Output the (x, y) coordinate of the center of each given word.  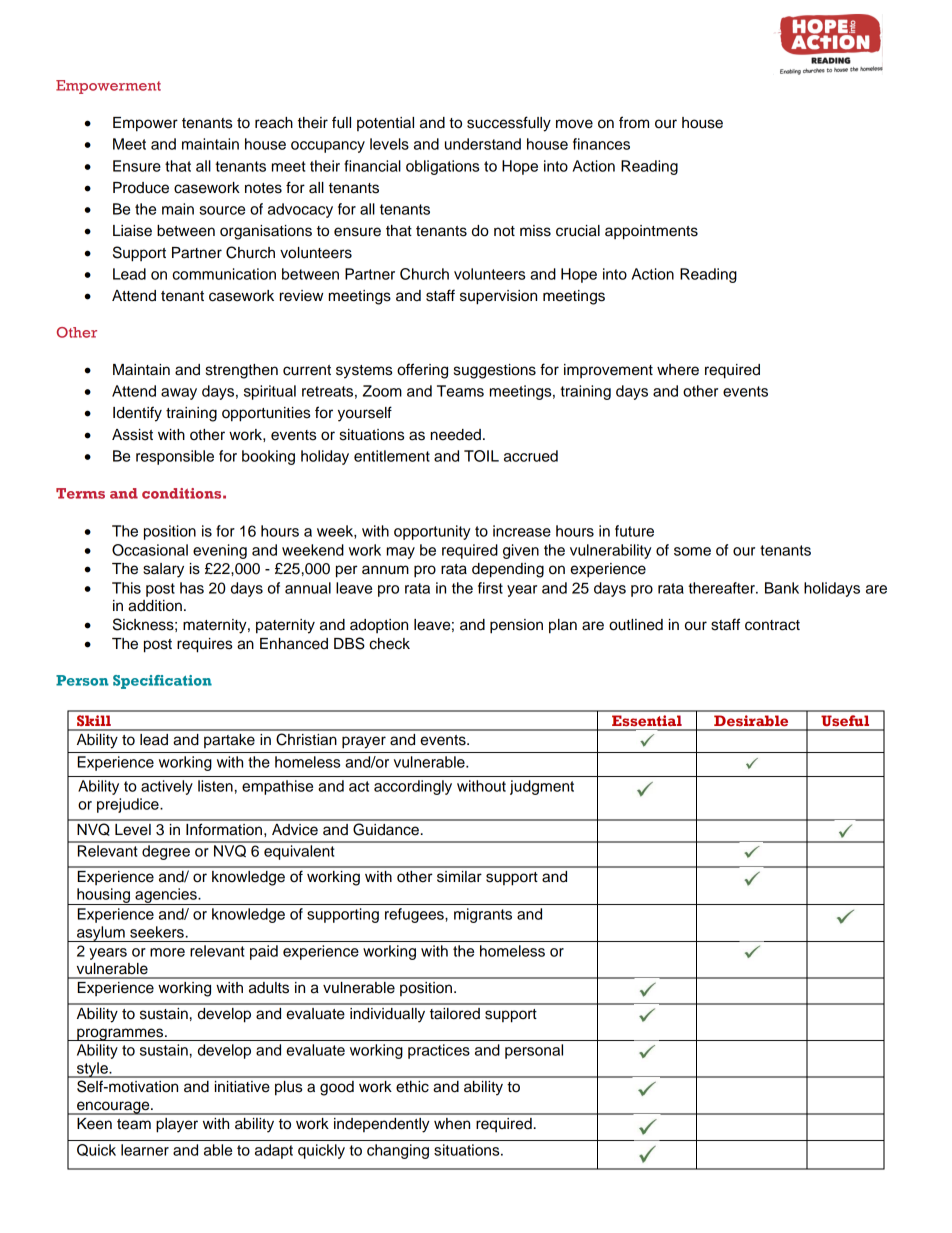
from (634, 122)
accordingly (413, 787)
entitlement (392, 456)
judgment (542, 787)
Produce (141, 188)
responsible (175, 457)
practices (439, 1051)
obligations (442, 167)
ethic (412, 1087)
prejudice (129, 805)
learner (145, 1150)
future (634, 531)
